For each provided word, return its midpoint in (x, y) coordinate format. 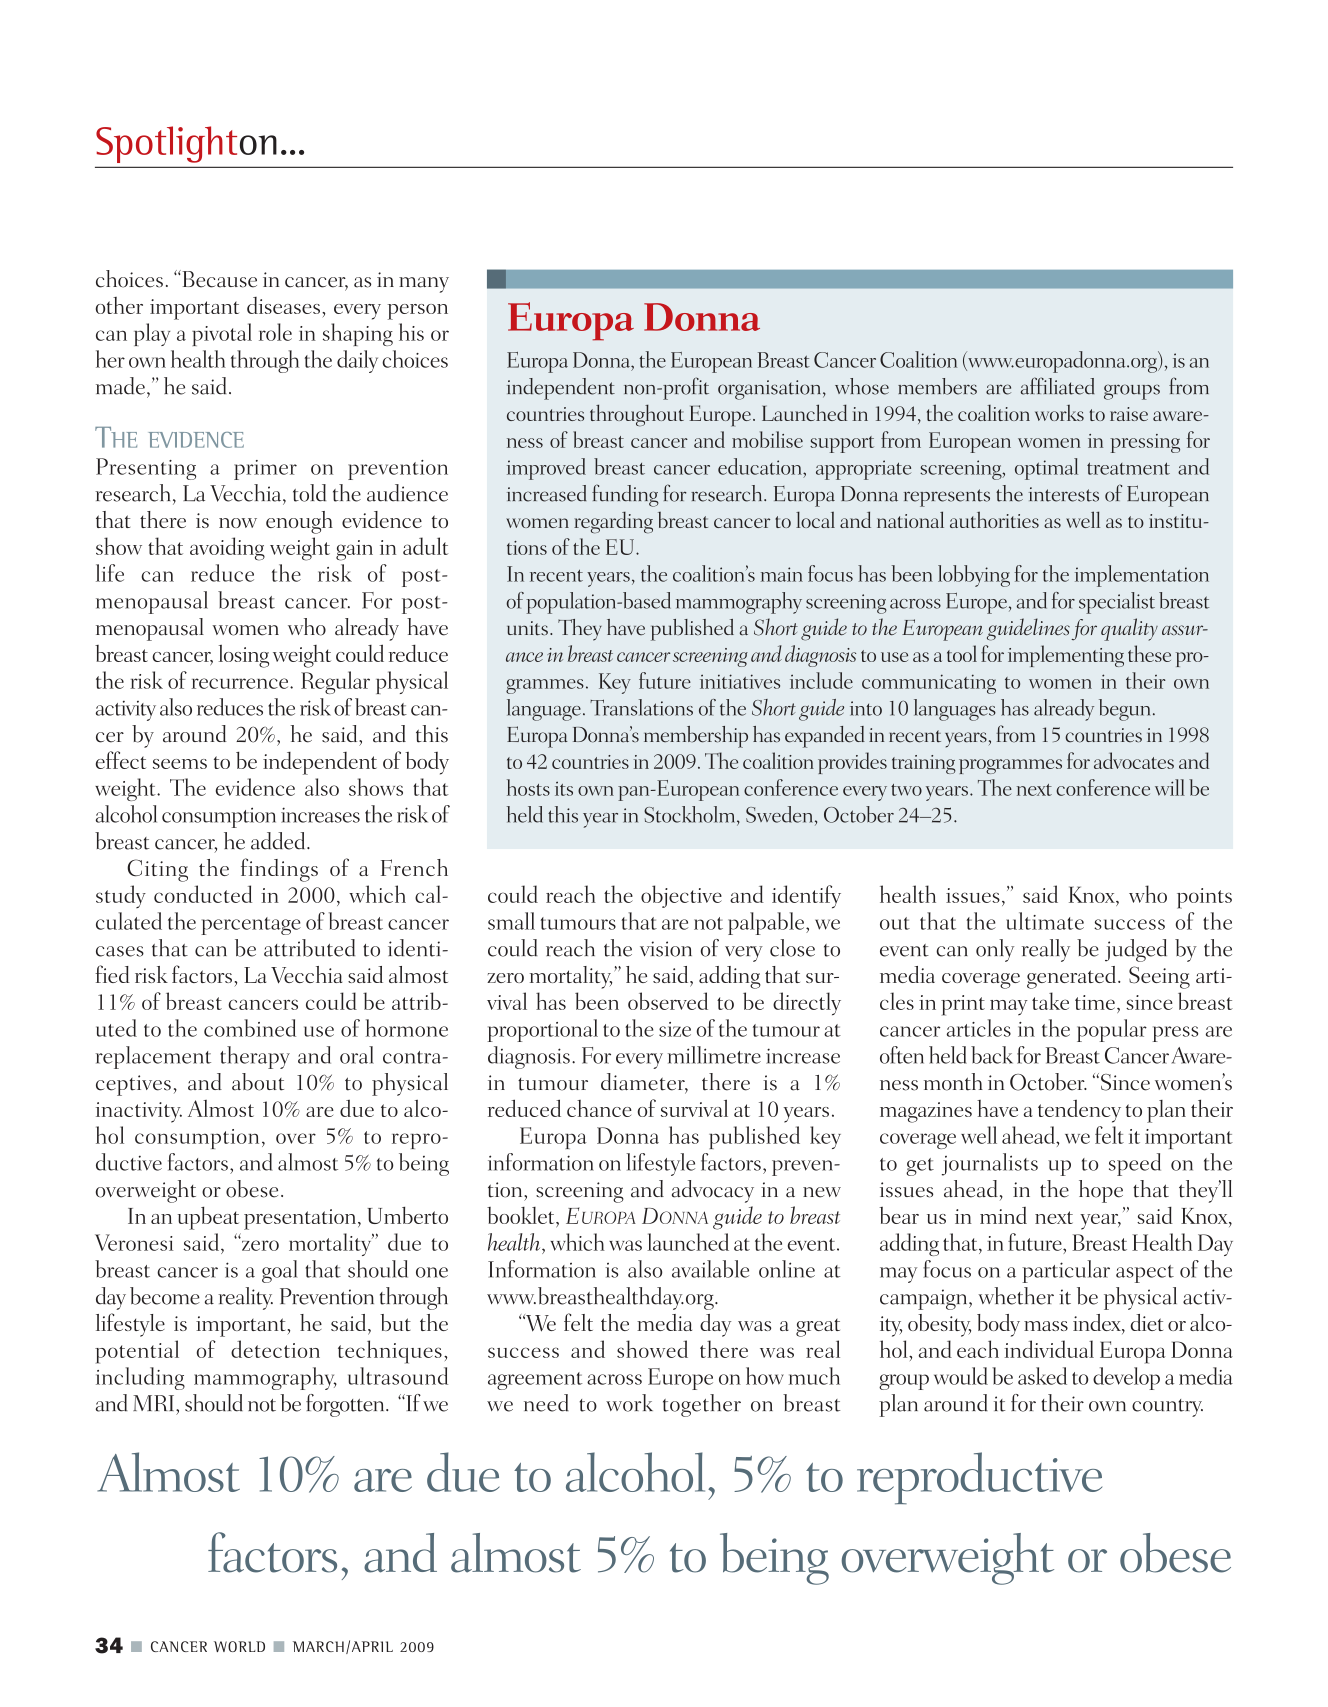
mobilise (767, 439)
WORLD (239, 1646)
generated (1073, 977)
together (702, 1405)
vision (666, 949)
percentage (251, 926)
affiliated (1058, 386)
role (275, 332)
